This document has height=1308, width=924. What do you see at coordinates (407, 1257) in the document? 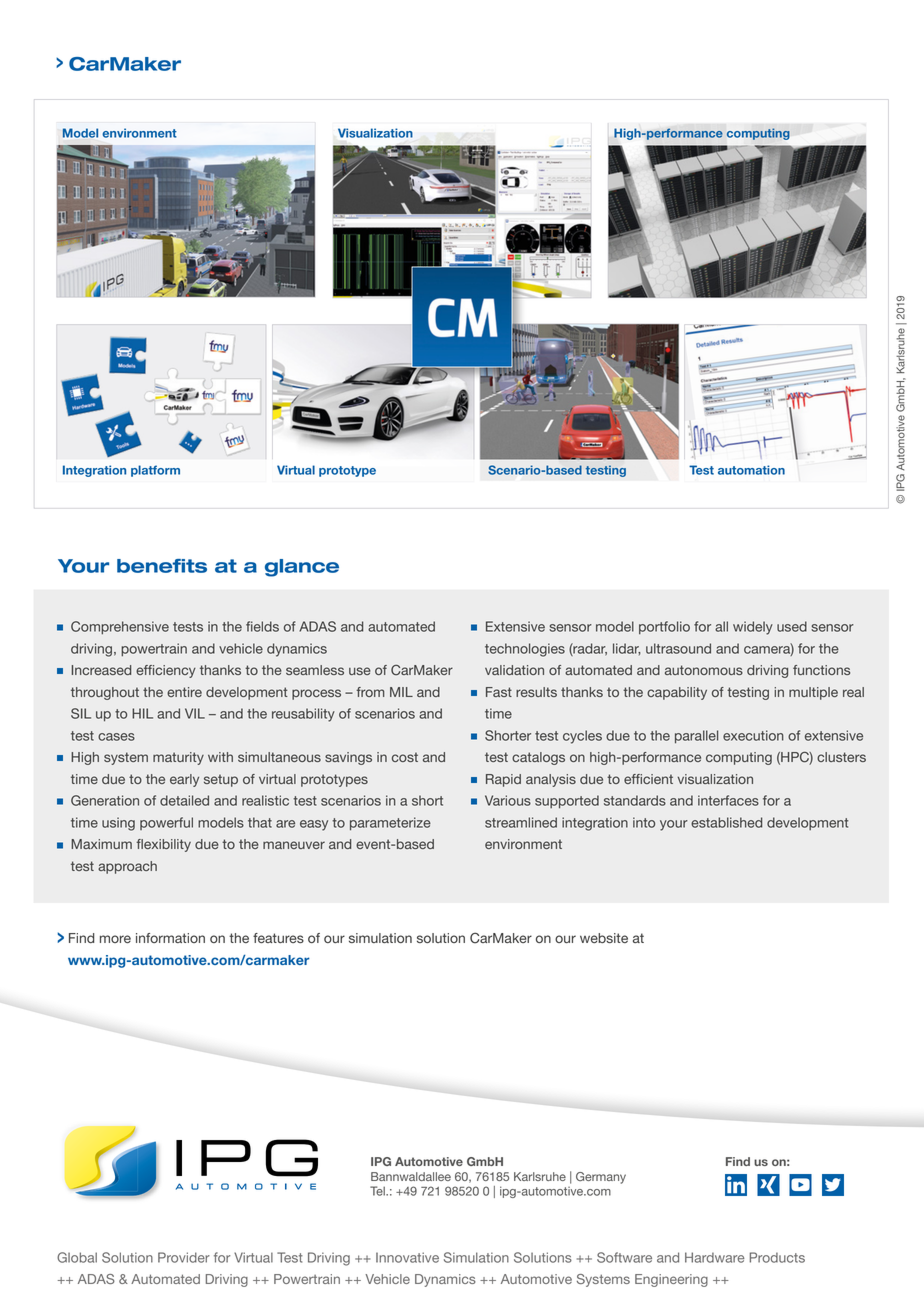
I see `Innovative` at bounding box center [407, 1257].
